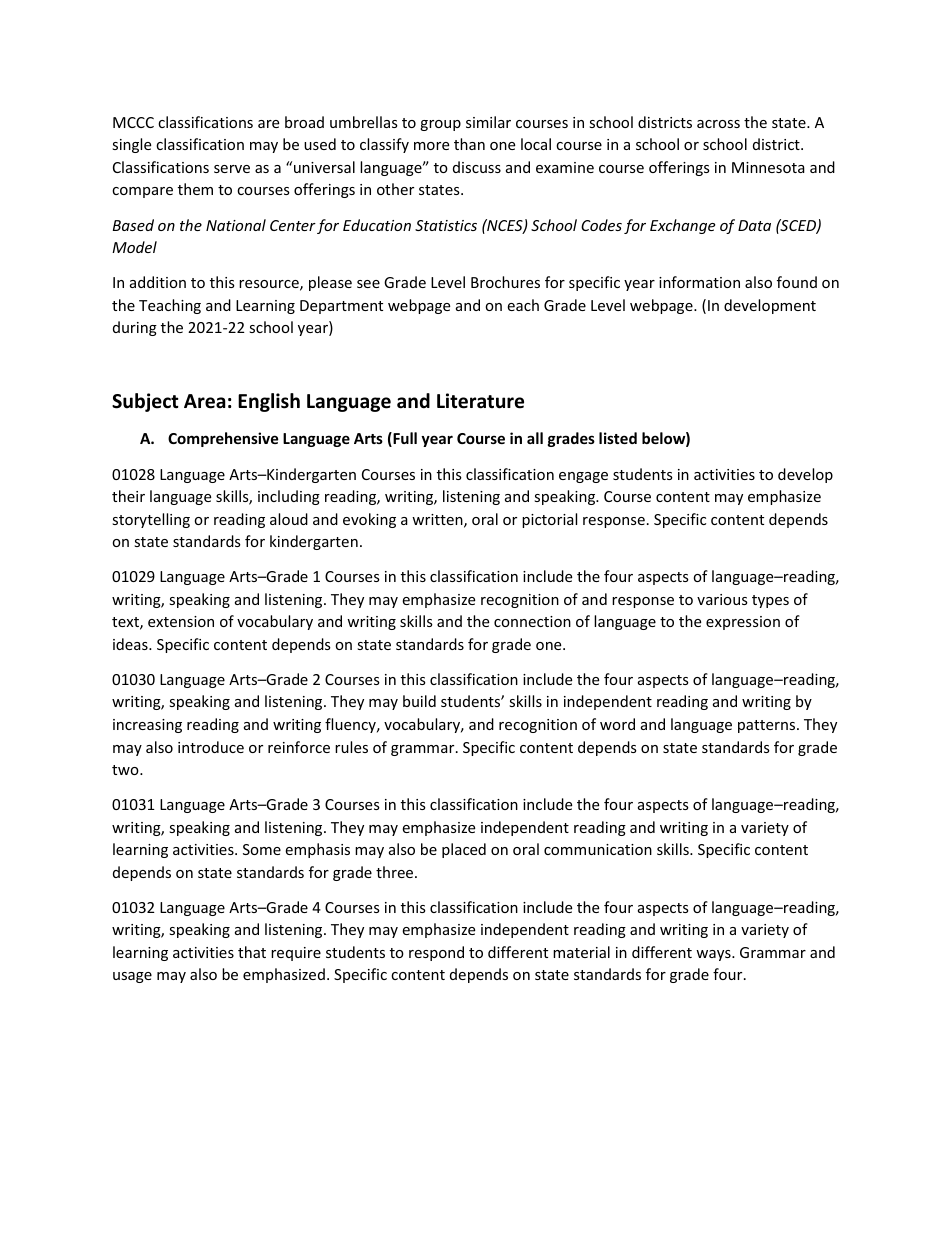 The image size is (952, 1233). I want to click on that, so click(252, 952).
